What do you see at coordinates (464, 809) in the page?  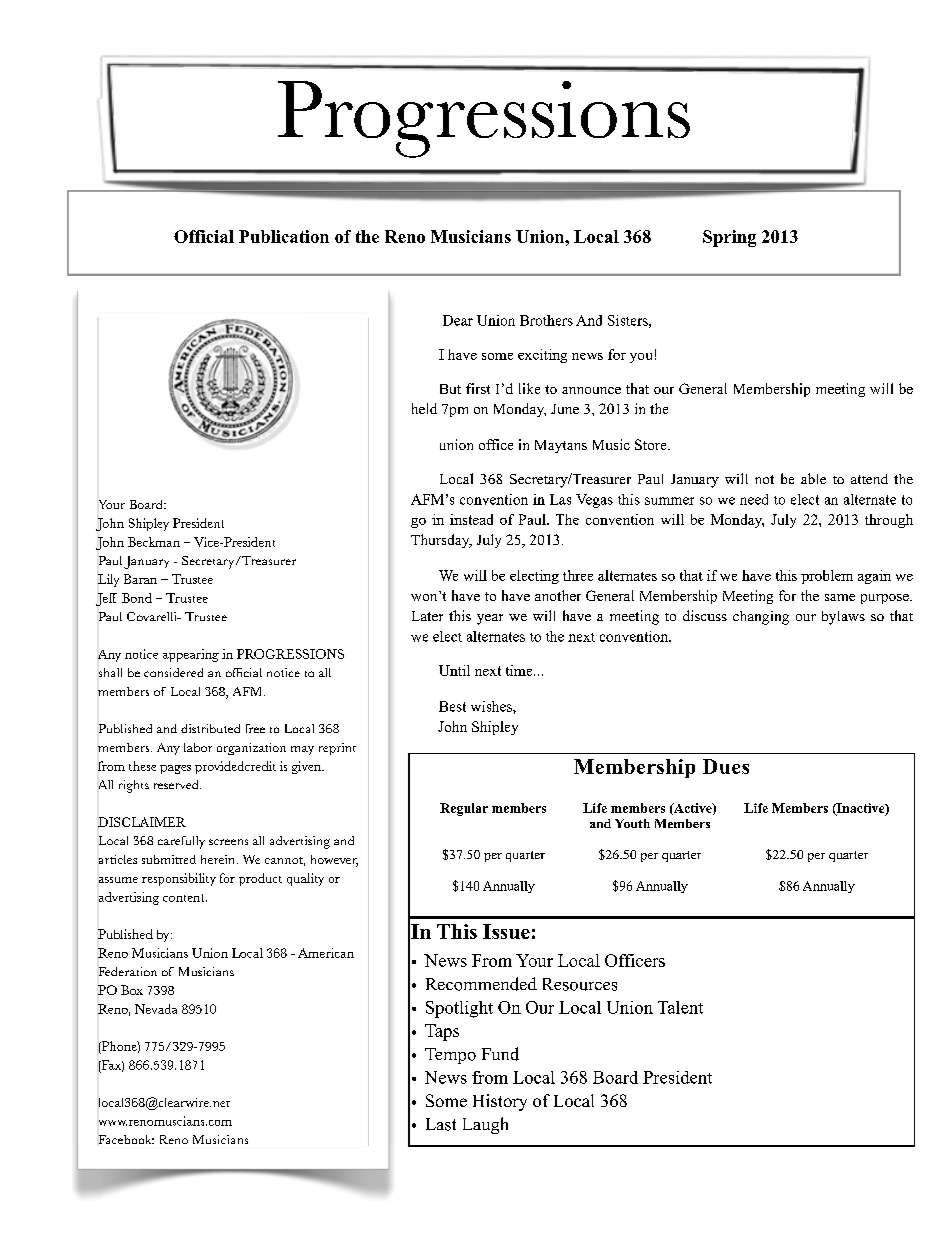 I see `Regular` at bounding box center [464, 809].
